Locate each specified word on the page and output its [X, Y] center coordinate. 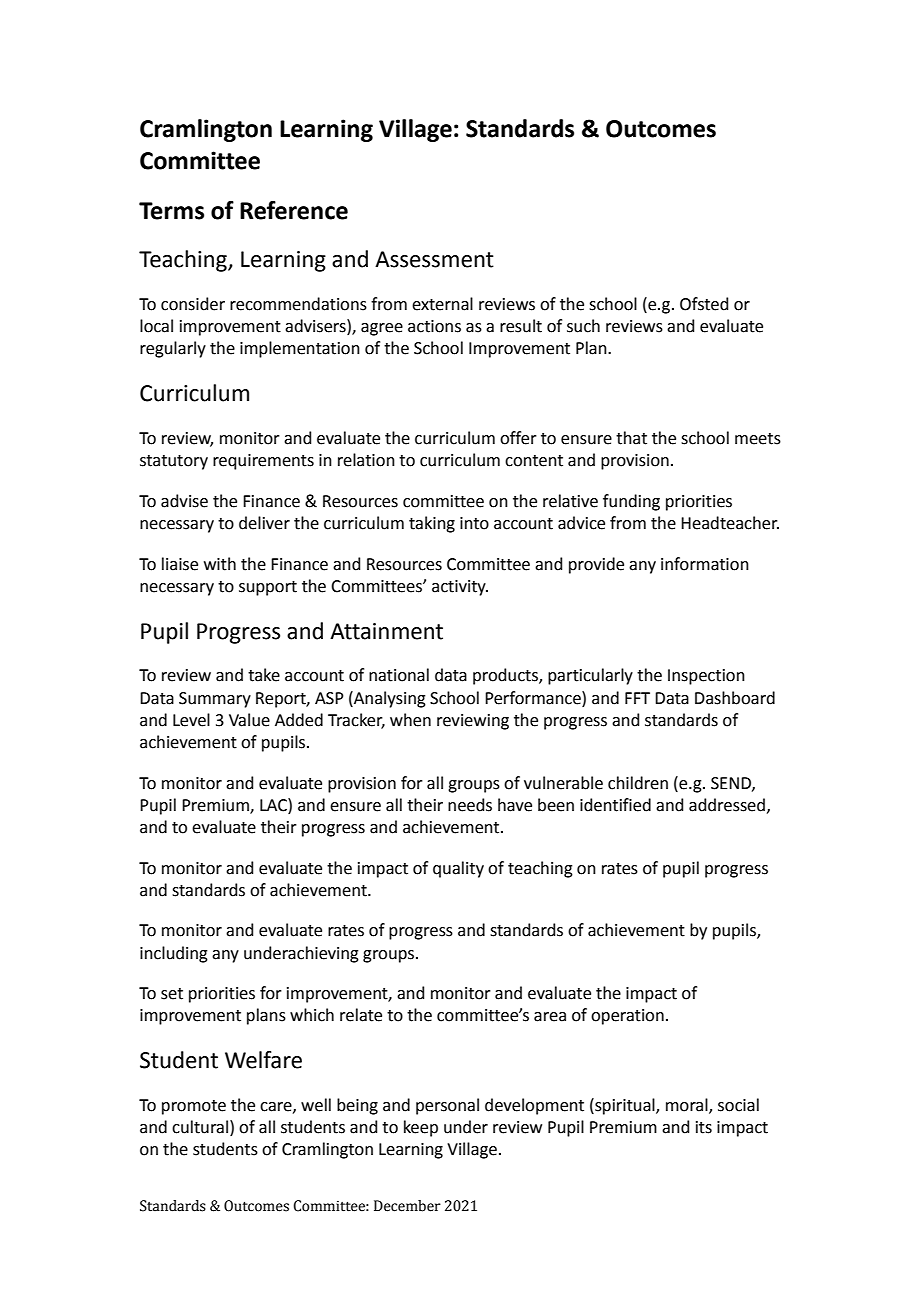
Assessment [434, 259]
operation [627, 1017]
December [407, 1206]
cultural [200, 1127]
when [410, 720]
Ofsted [704, 304]
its [704, 1127]
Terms [171, 211]
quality [458, 869]
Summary [215, 700]
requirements [263, 462]
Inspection [706, 677]
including [174, 954]
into [474, 523]
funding [631, 502]
